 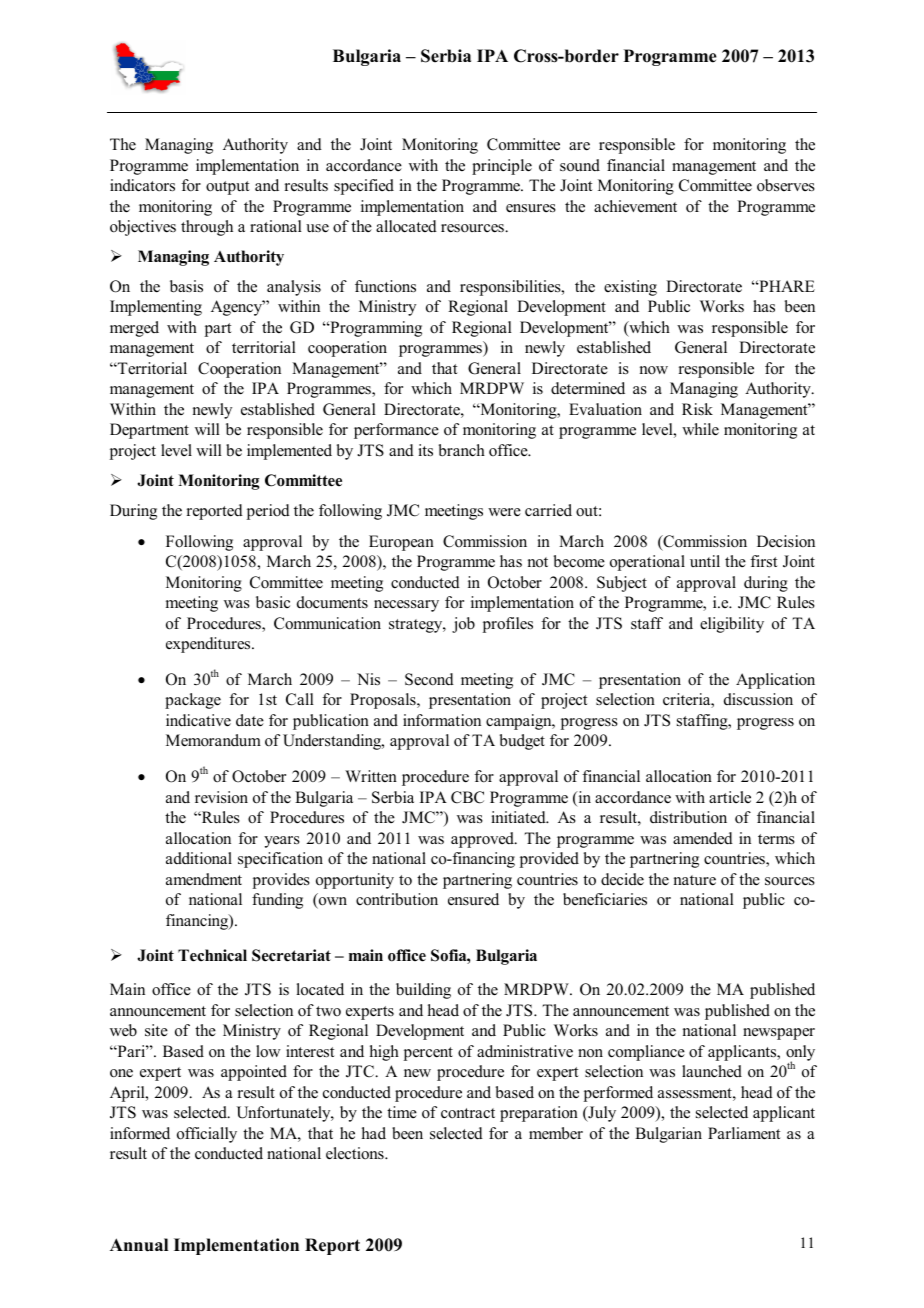 I want to click on observes, so click(x=786, y=185).
